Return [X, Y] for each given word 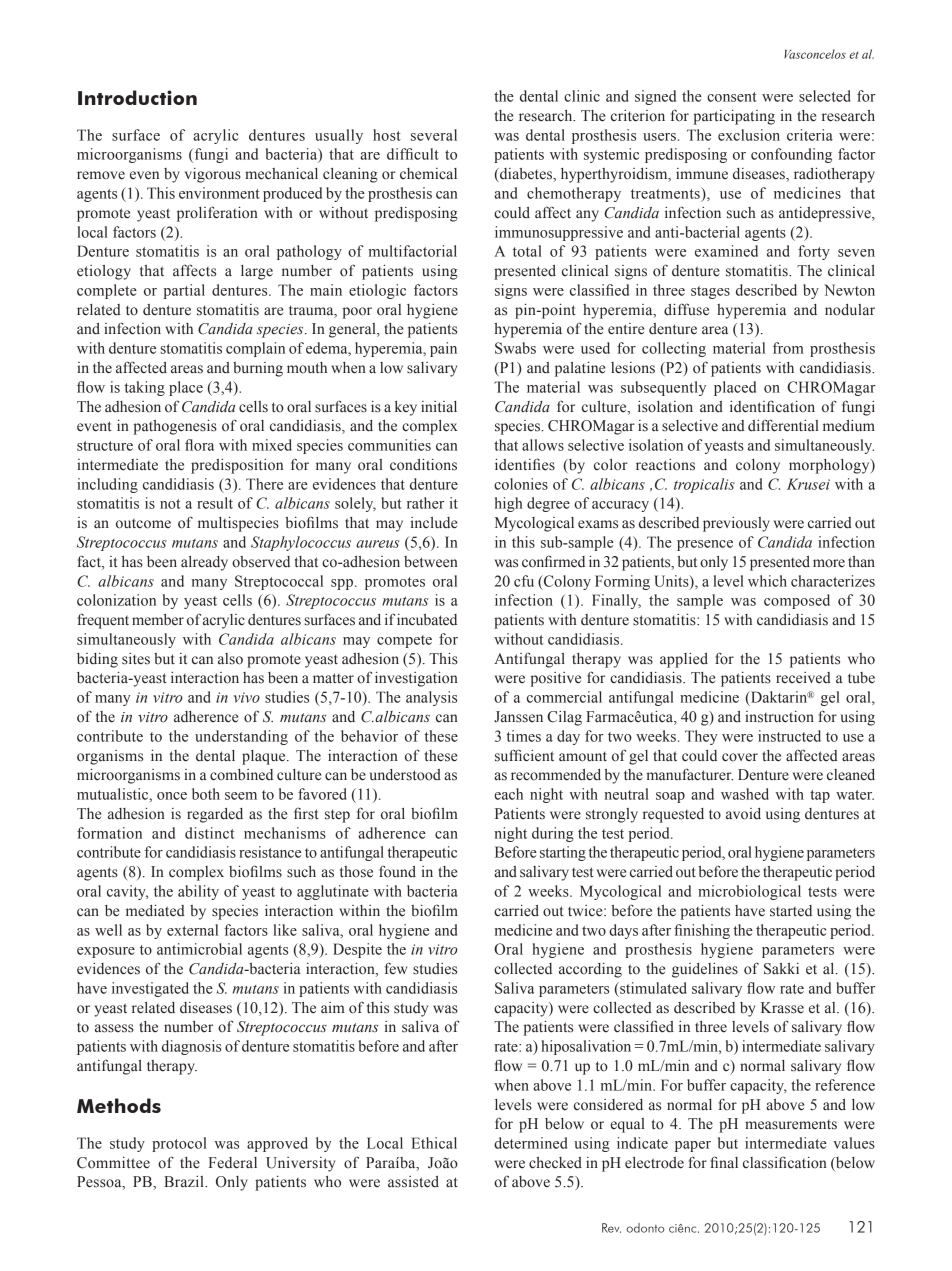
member [158, 620]
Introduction [137, 97]
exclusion [749, 135]
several [434, 135]
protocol [179, 1144]
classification [785, 1162]
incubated [427, 620]
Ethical [434, 1143]
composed [797, 601]
